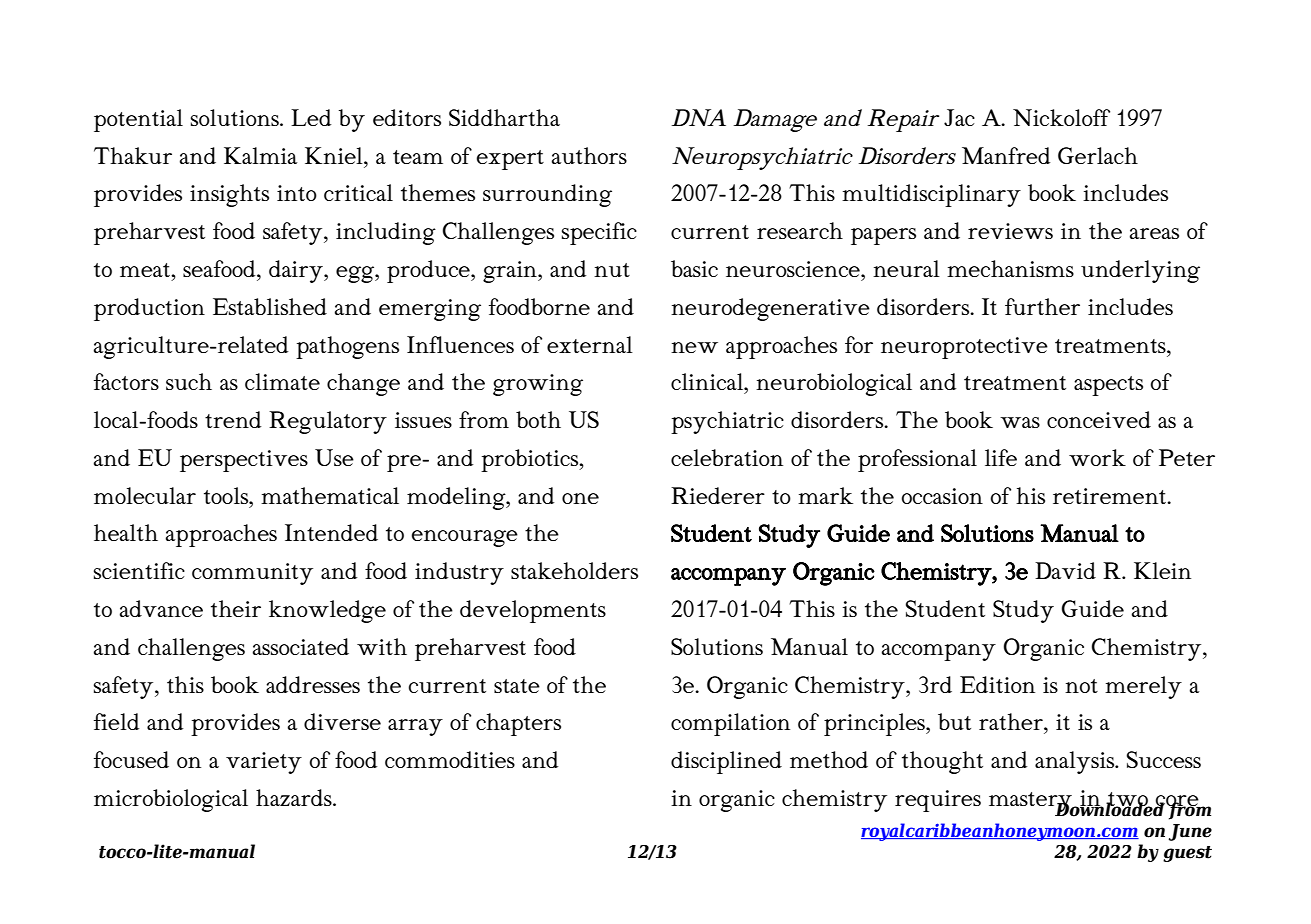 The width and height of the screenshot is (1311, 924). Describe the element at coordinates (1108, 386) in the screenshot. I see `aspects` at that location.
